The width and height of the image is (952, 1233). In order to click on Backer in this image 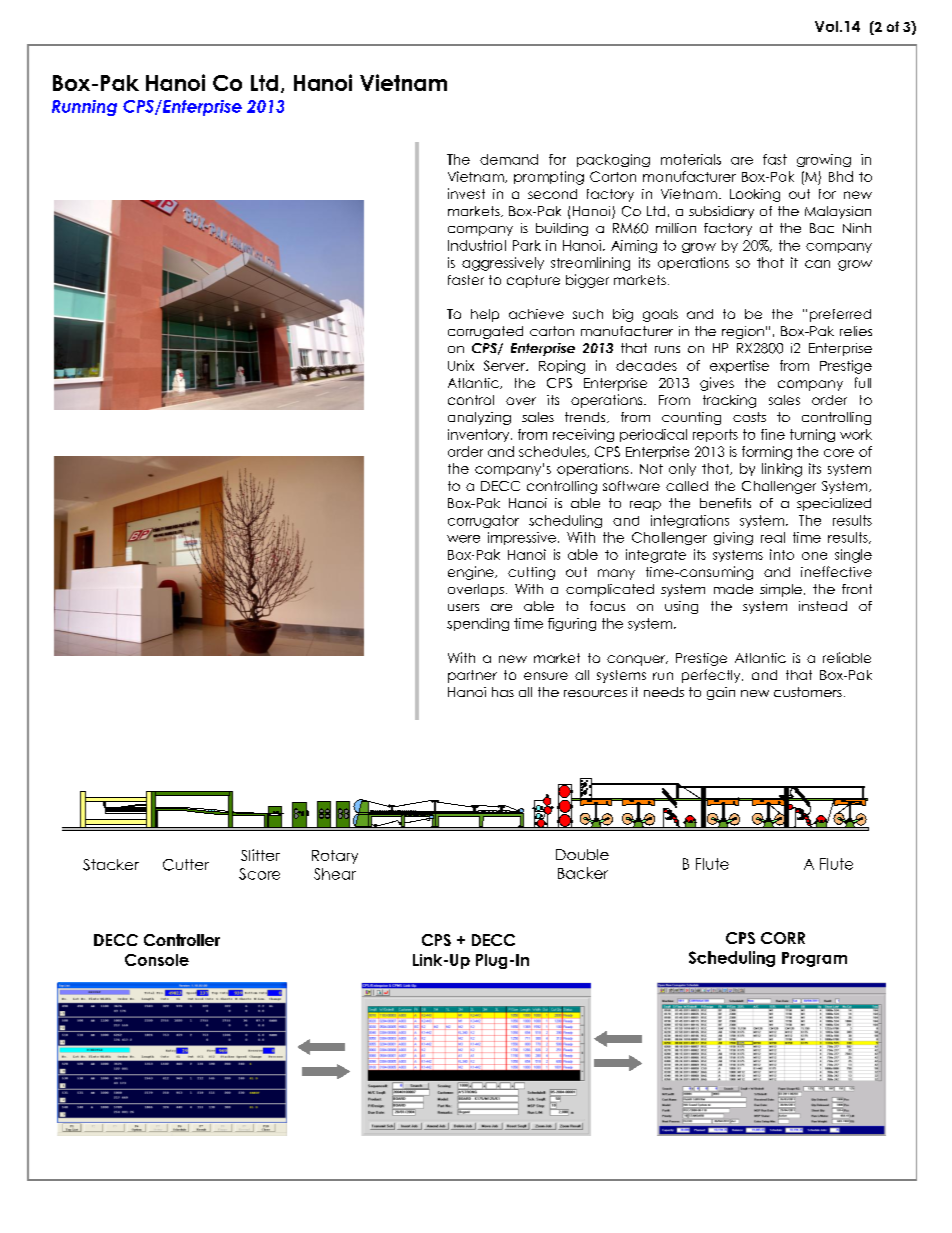, I will do `click(583, 873)`.
